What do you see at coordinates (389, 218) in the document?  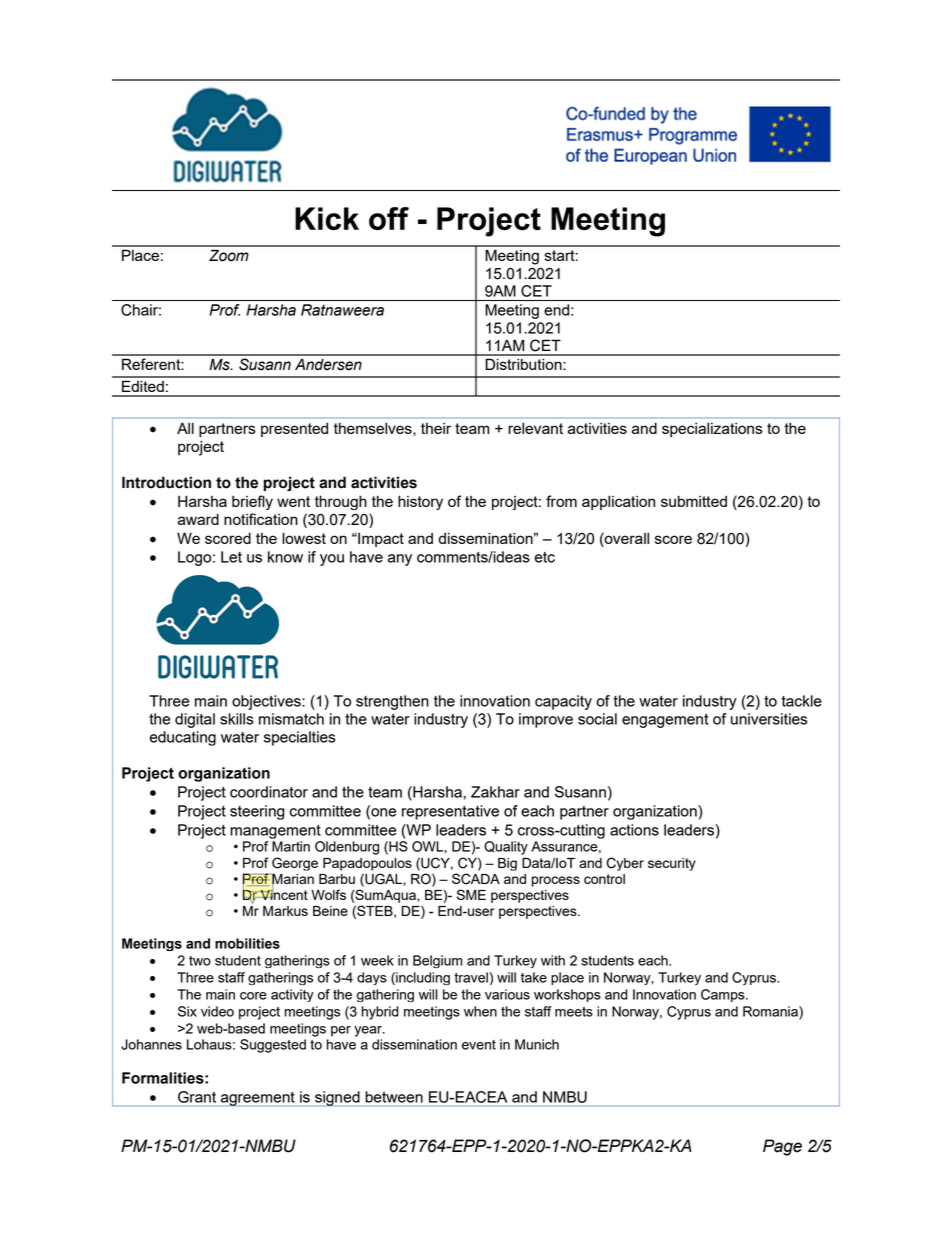 I see `off` at bounding box center [389, 218].
